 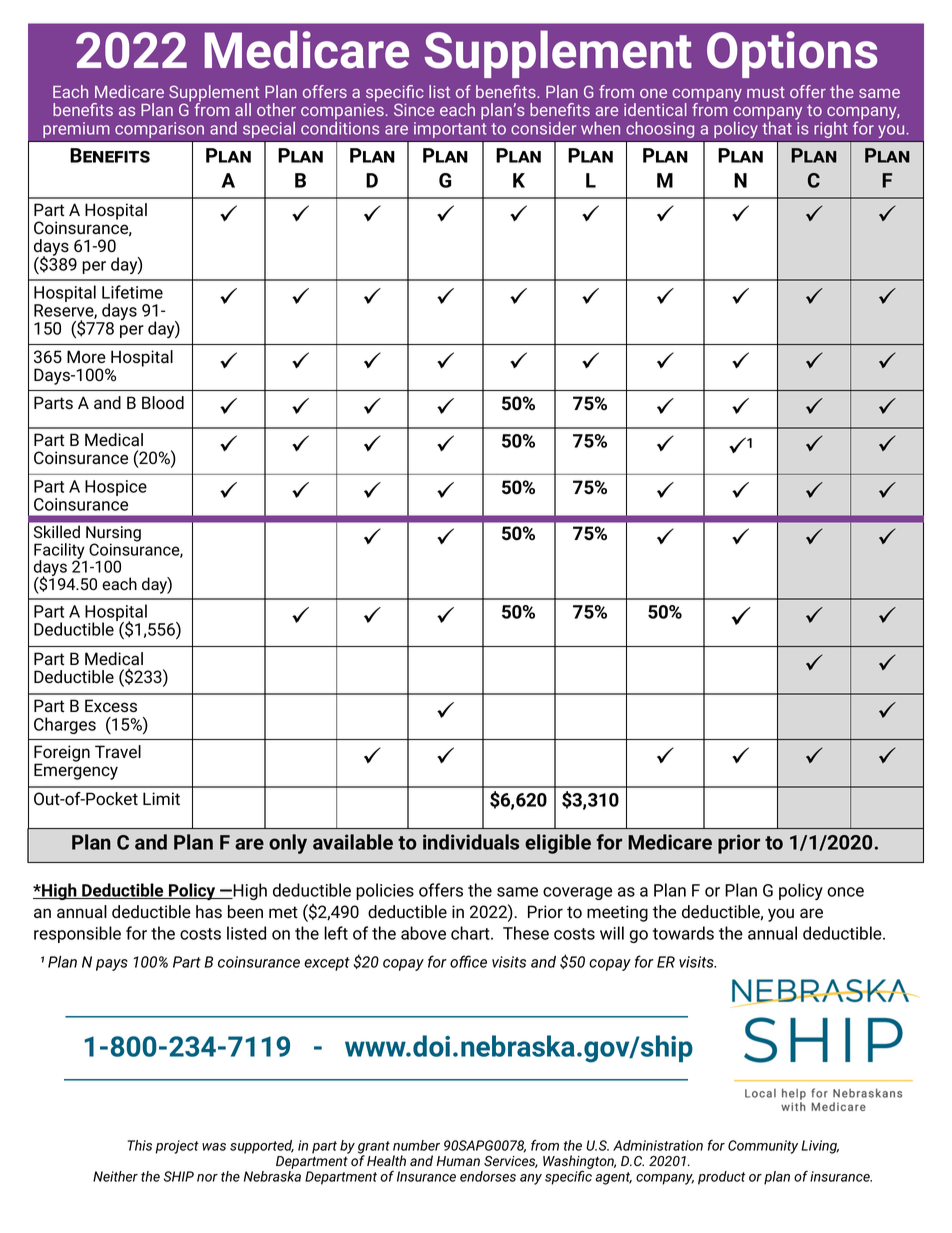 I want to click on Community, so click(x=763, y=1147).
